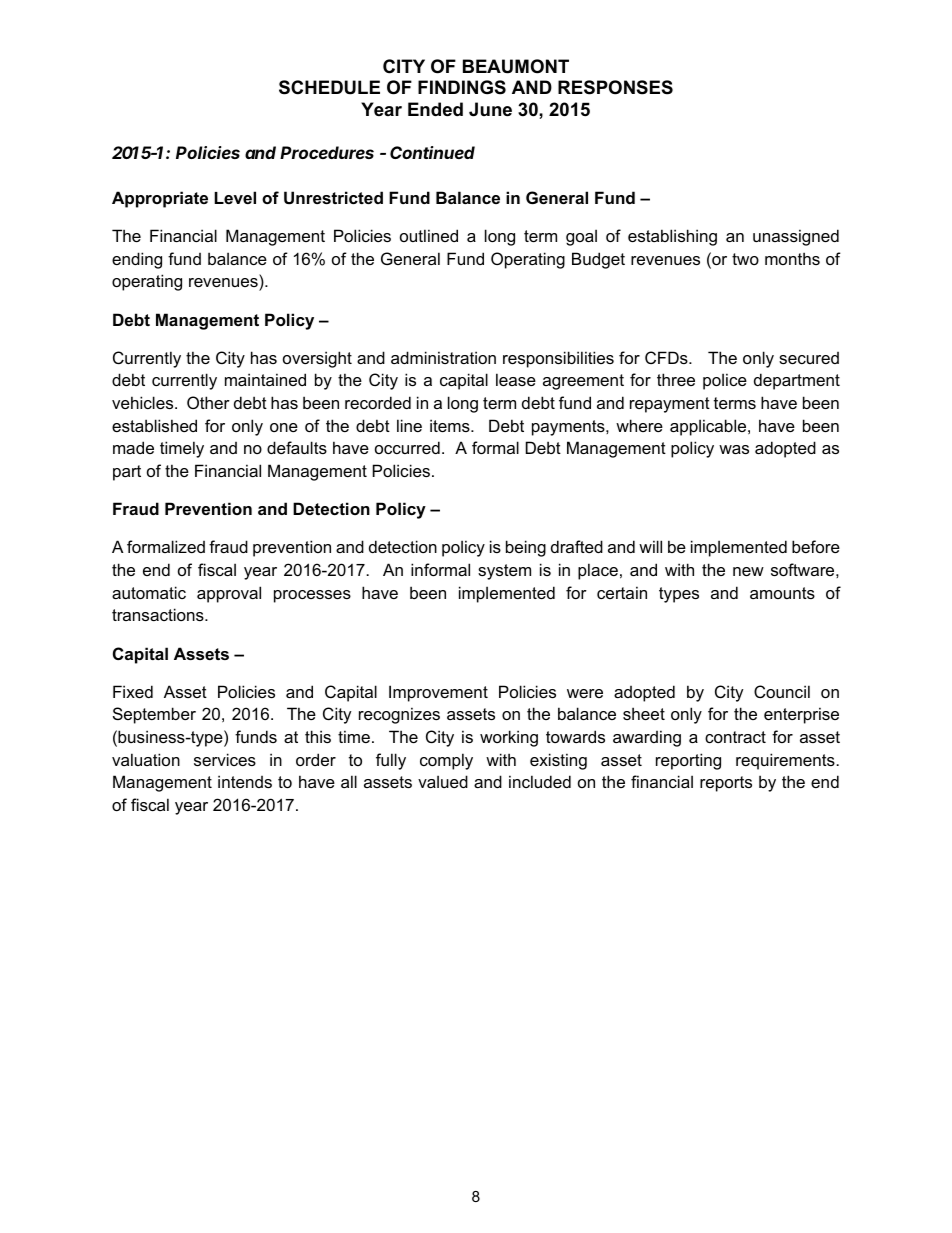 This screenshot has width=952, height=1233. Describe the element at coordinates (137, 260) in the screenshot. I see `ending` at that location.
